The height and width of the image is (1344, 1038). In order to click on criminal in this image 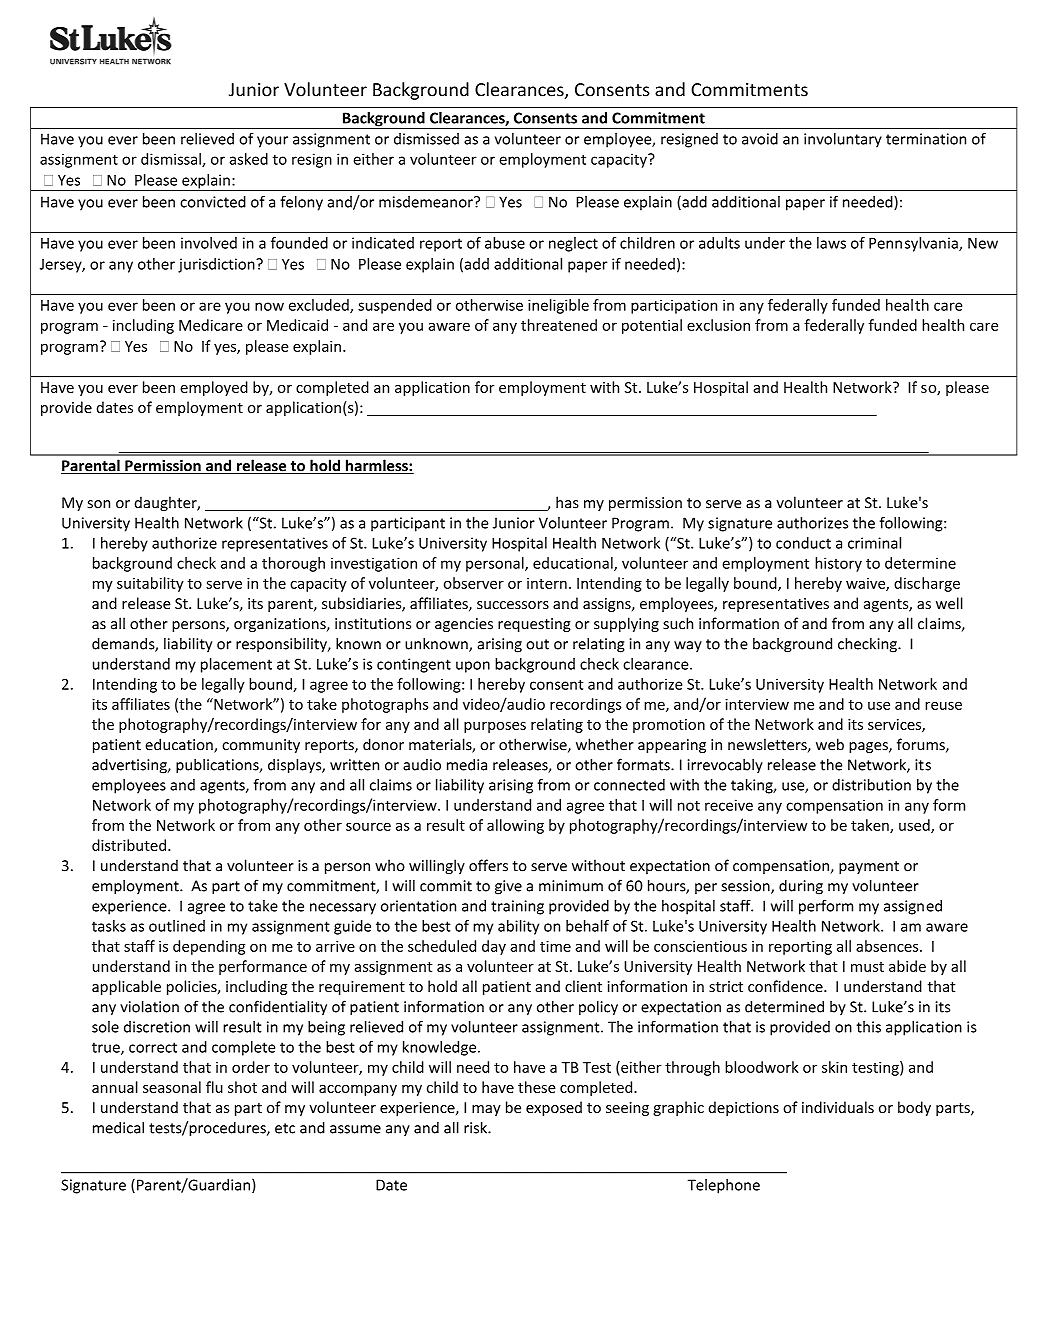, I will do `click(874, 543)`.
